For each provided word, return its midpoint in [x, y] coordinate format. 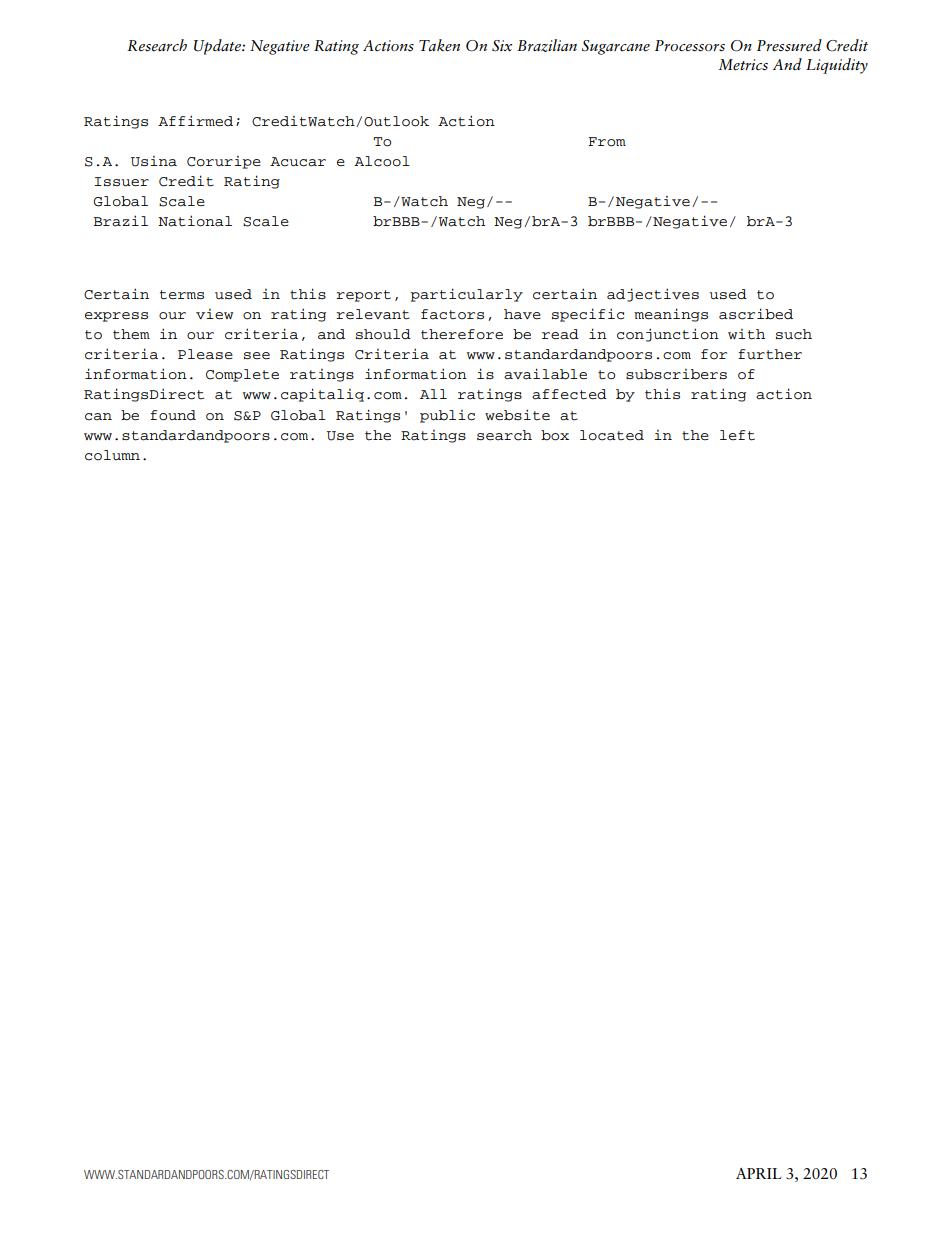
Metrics [743, 65]
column [112, 455]
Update [218, 47]
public [447, 416]
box [555, 435]
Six [502, 46]
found [173, 415]
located [612, 435]
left [737, 435]
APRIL [758, 1173]
